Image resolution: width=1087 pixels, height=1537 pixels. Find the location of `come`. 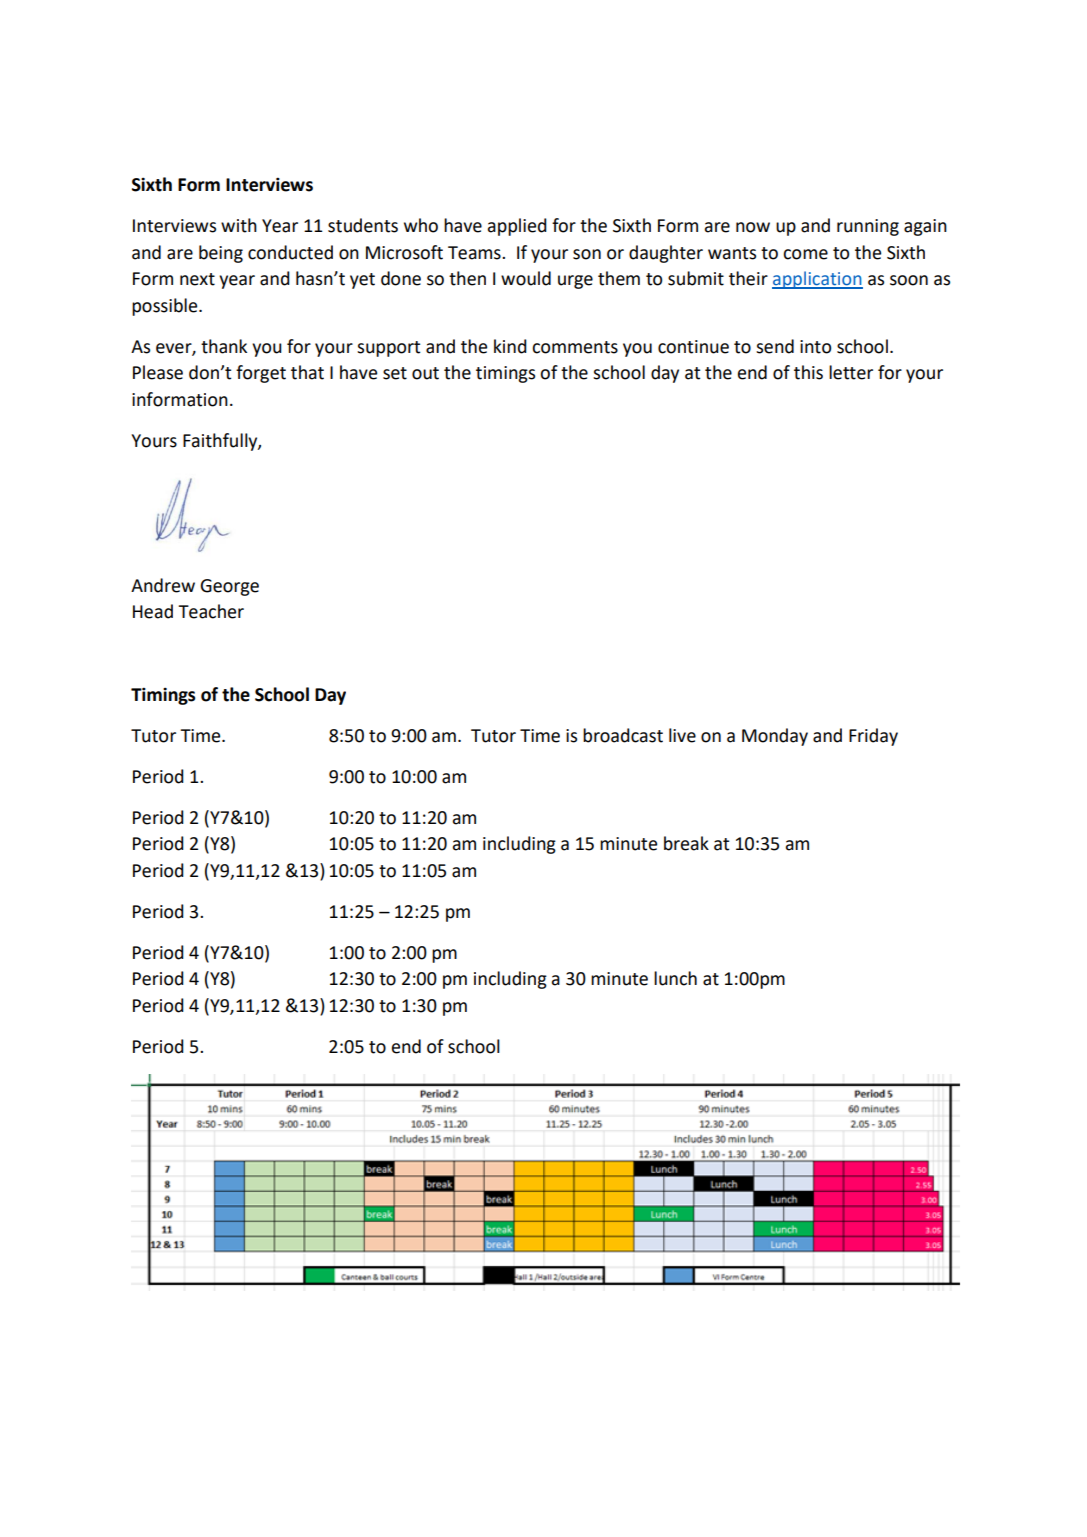

come is located at coordinates (805, 254).
